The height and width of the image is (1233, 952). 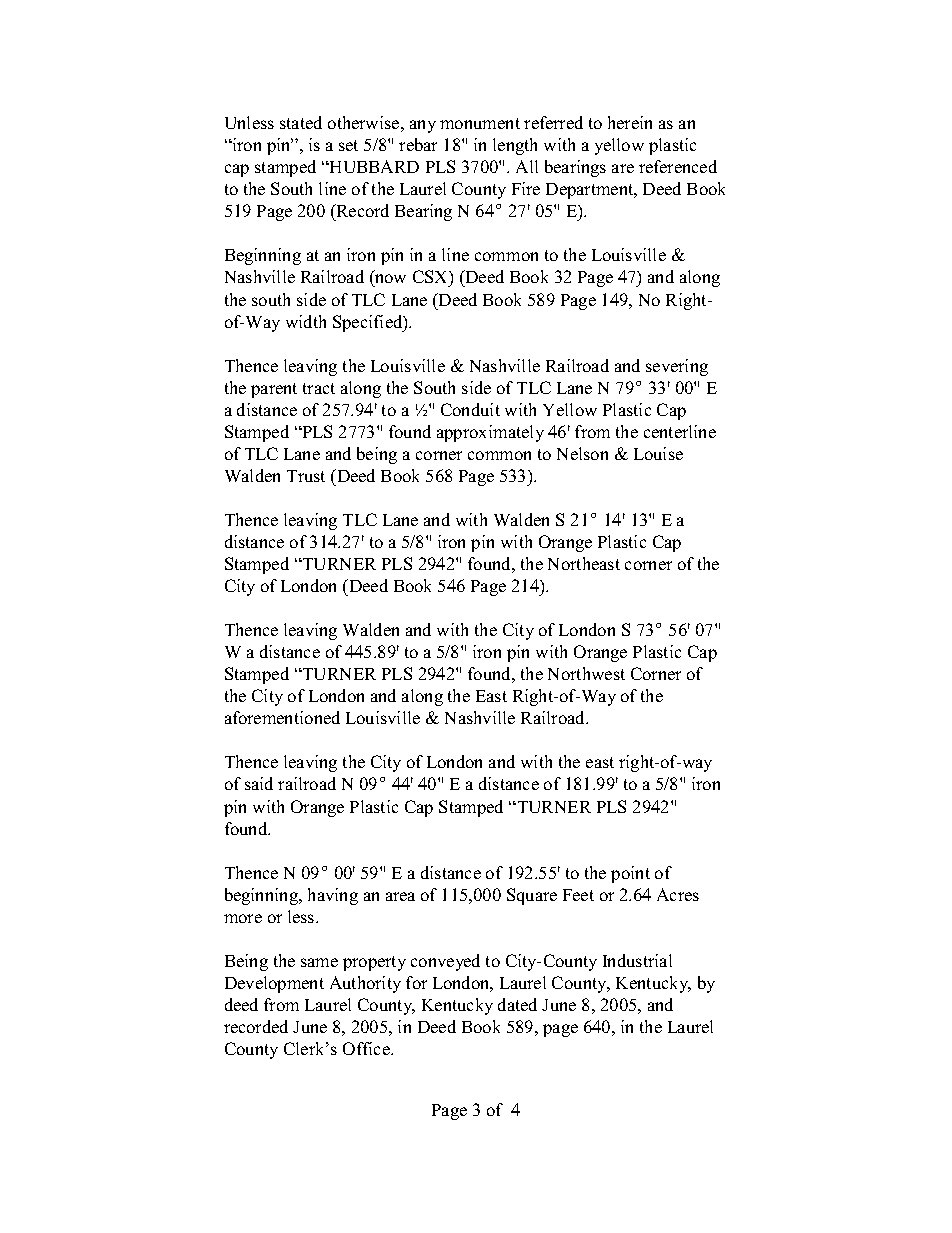 I want to click on Development, so click(x=274, y=984).
